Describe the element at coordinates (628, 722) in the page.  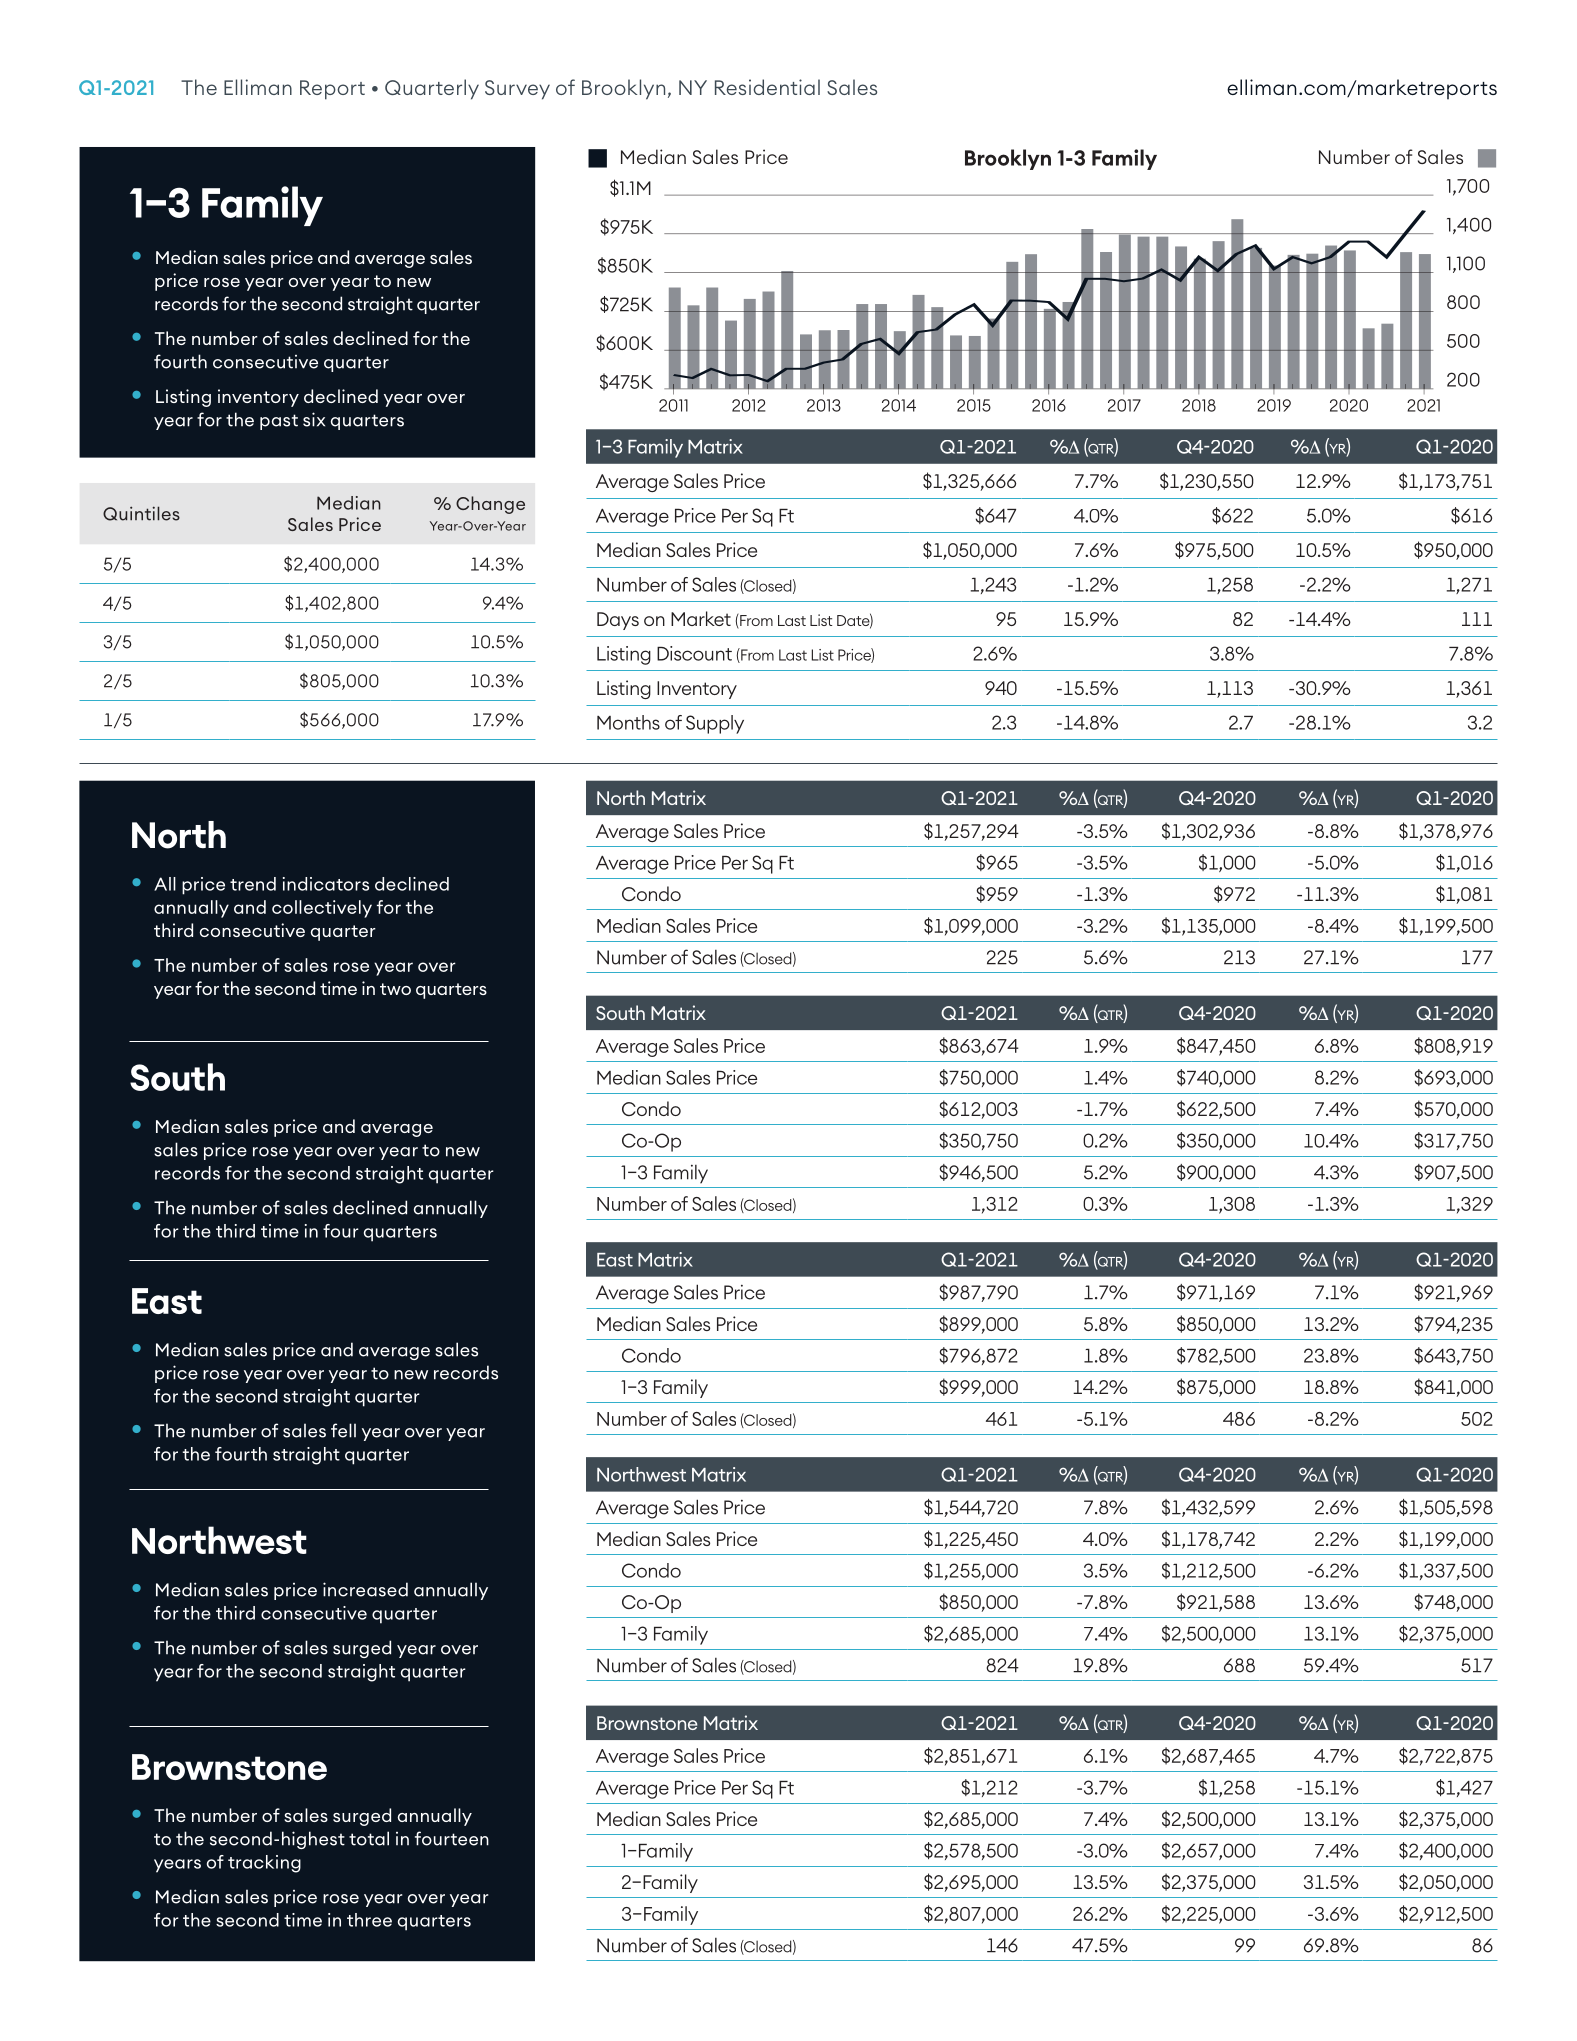
I see `Months` at that location.
